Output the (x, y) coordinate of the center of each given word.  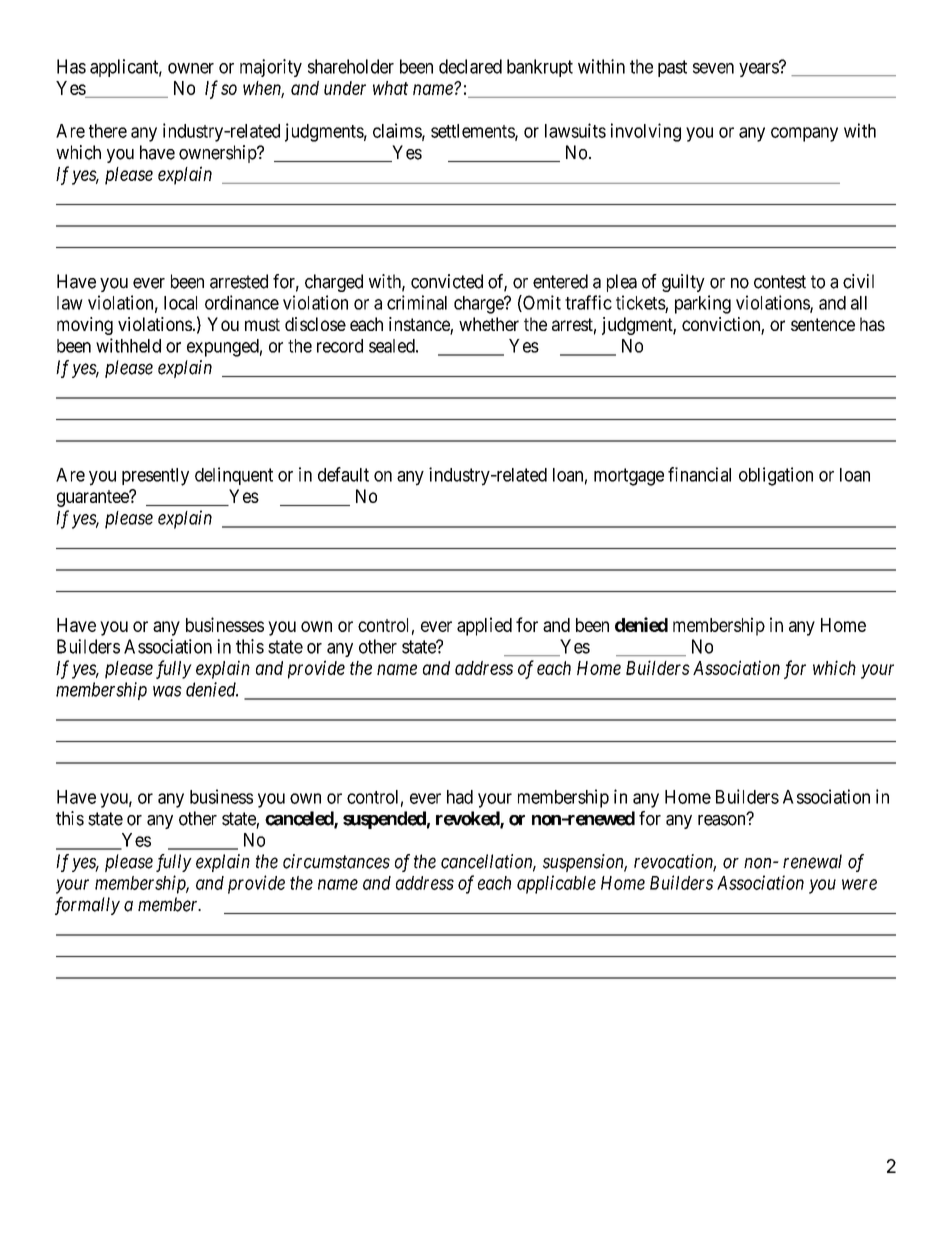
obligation (776, 476)
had (460, 797)
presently (155, 477)
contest (780, 282)
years (759, 69)
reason (723, 820)
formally (87, 906)
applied (484, 626)
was (167, 691)
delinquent (234, 476)
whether (489, 324)
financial (699, 474)
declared (470, 66)
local (180, 303)
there (108, 131)
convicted (447, 281)
